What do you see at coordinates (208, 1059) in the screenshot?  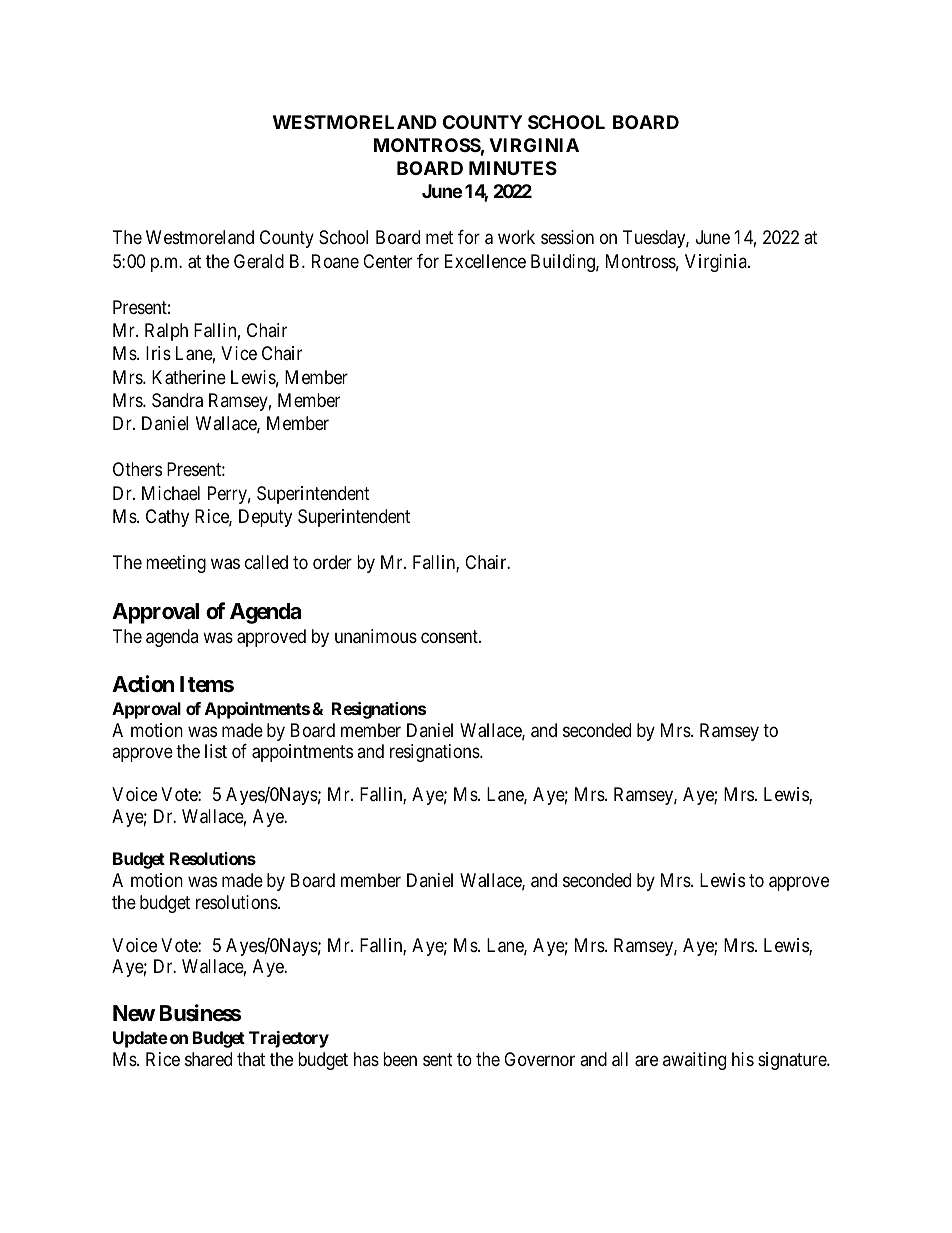 I see `shared` at bounding box center [208, 1059].
